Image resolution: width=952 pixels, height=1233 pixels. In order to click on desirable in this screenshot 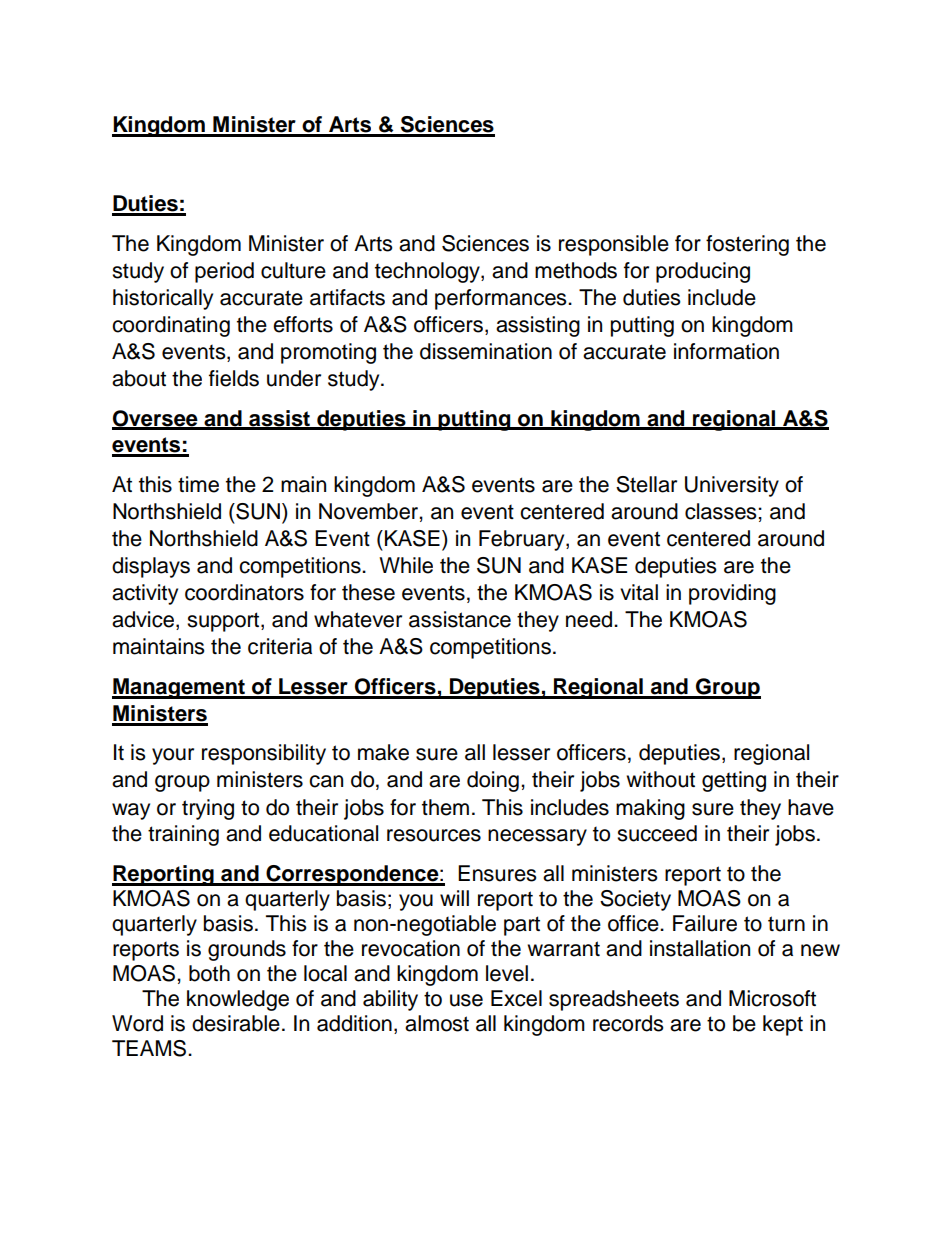, I will do `click(236, 1023)`.
